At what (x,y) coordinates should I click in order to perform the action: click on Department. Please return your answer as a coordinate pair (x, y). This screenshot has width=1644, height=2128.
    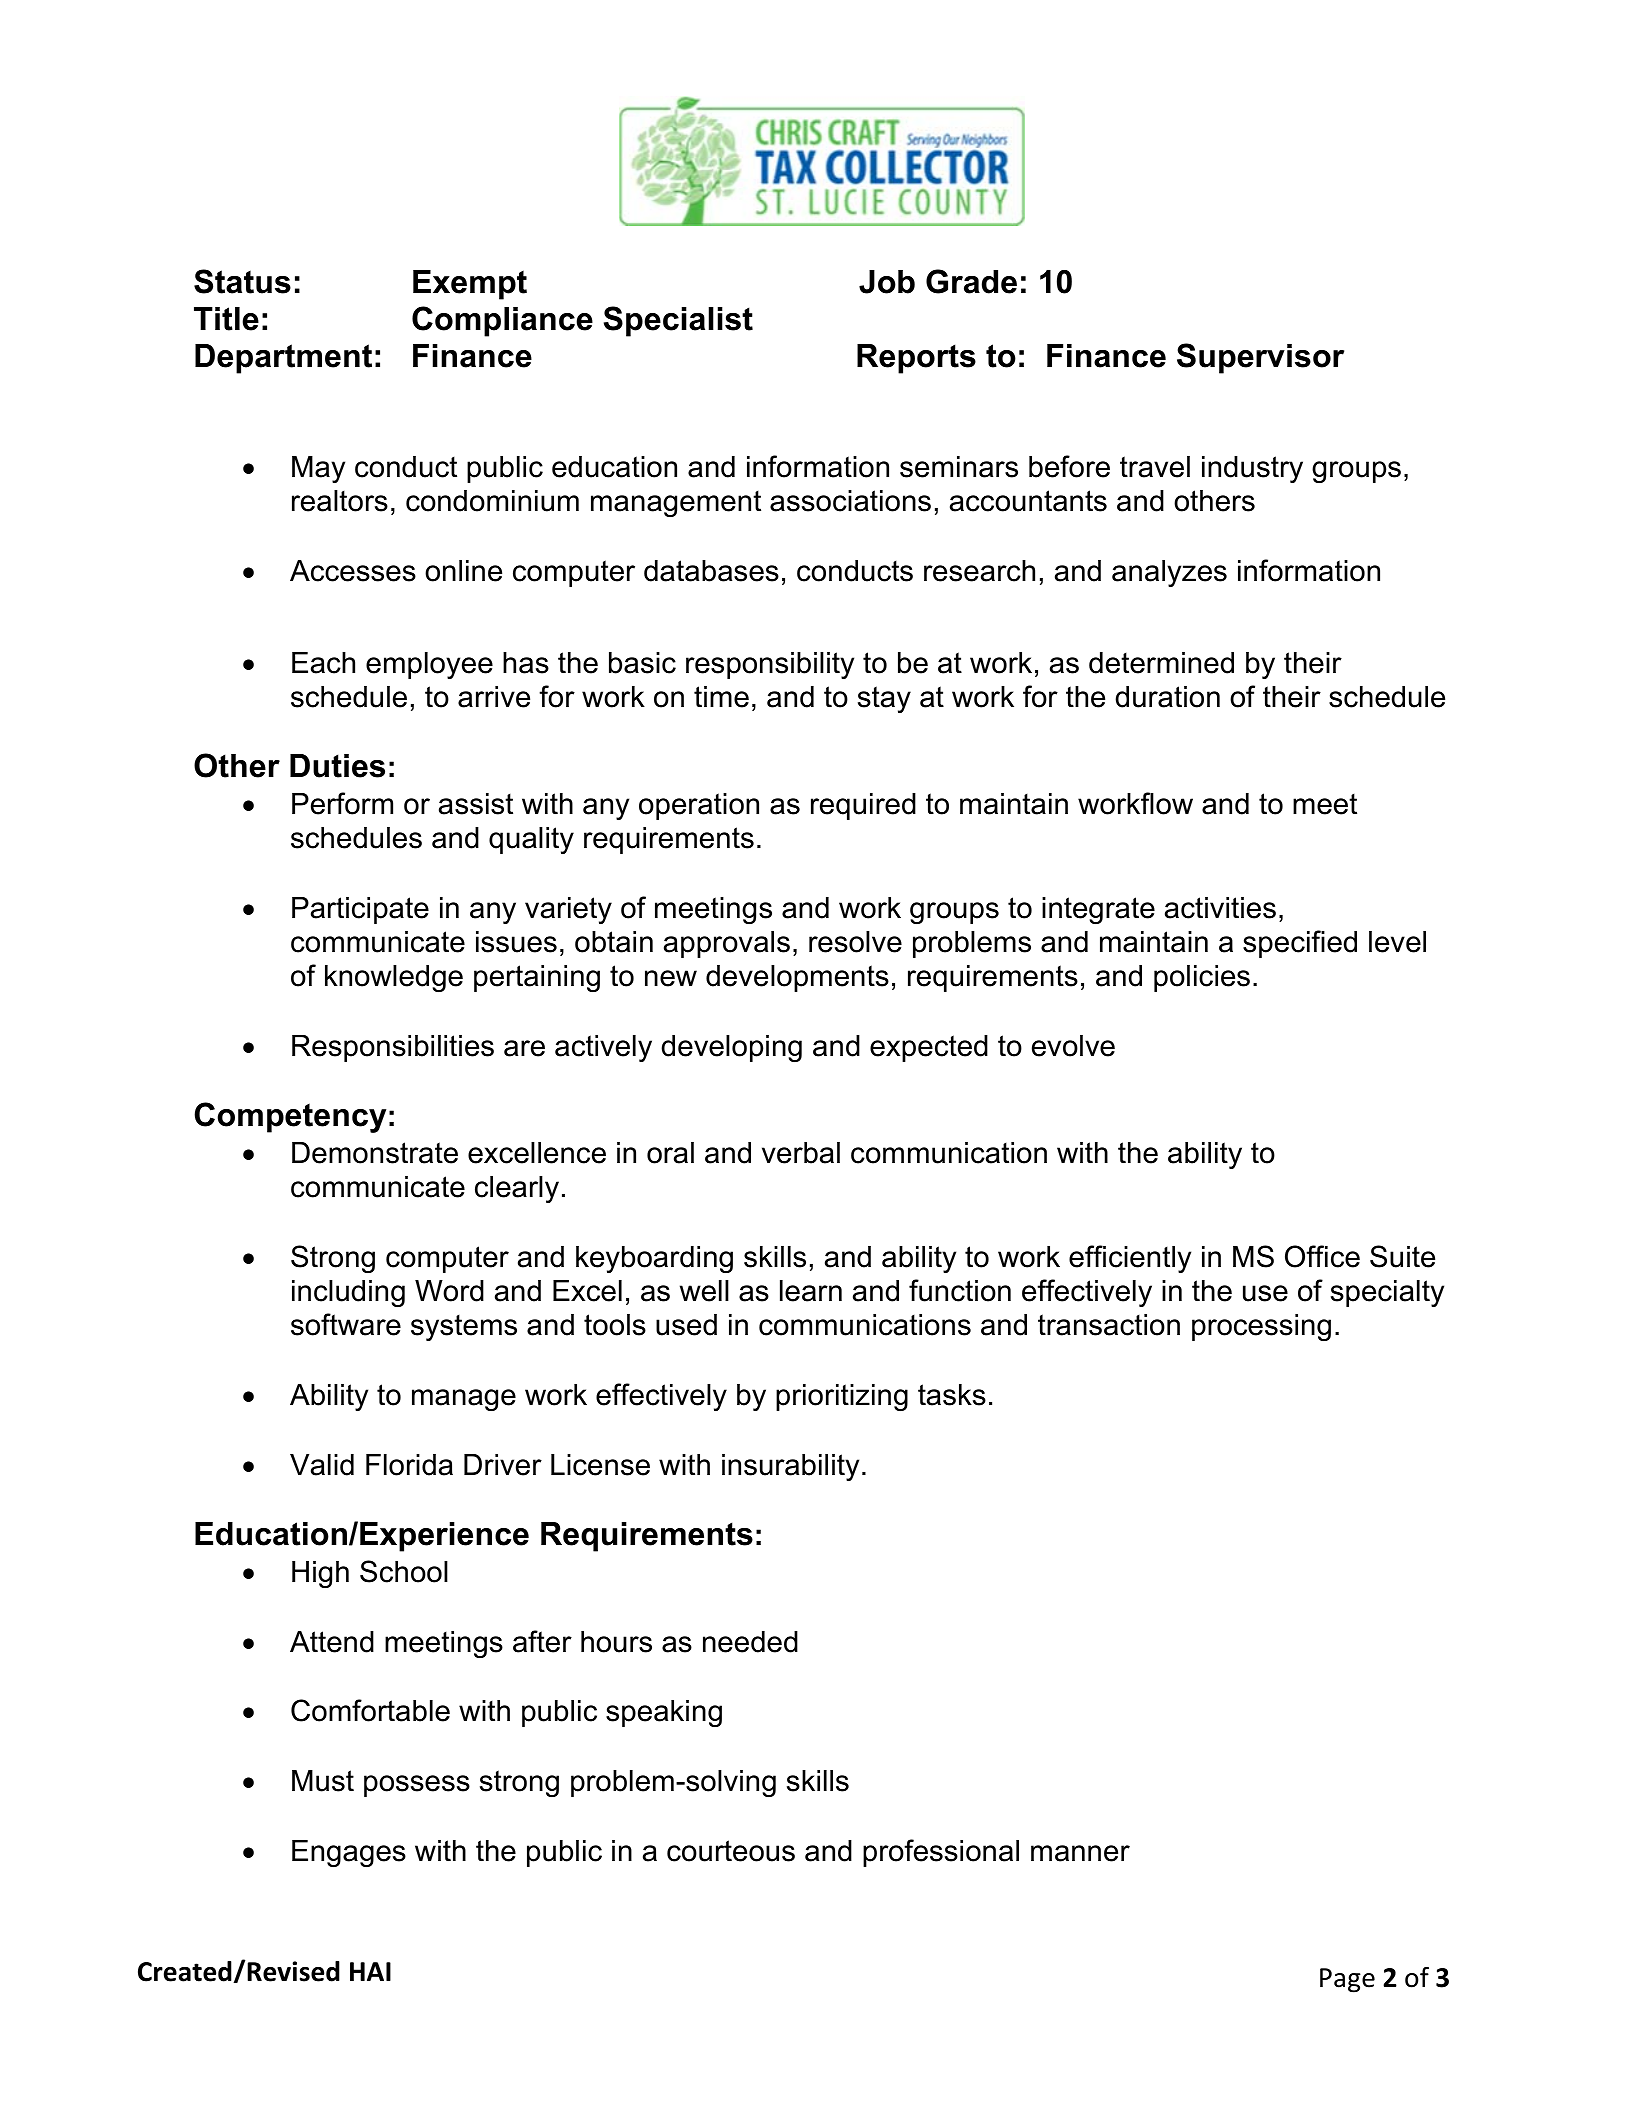
    Looking at the image, I should click on (283, 359).
